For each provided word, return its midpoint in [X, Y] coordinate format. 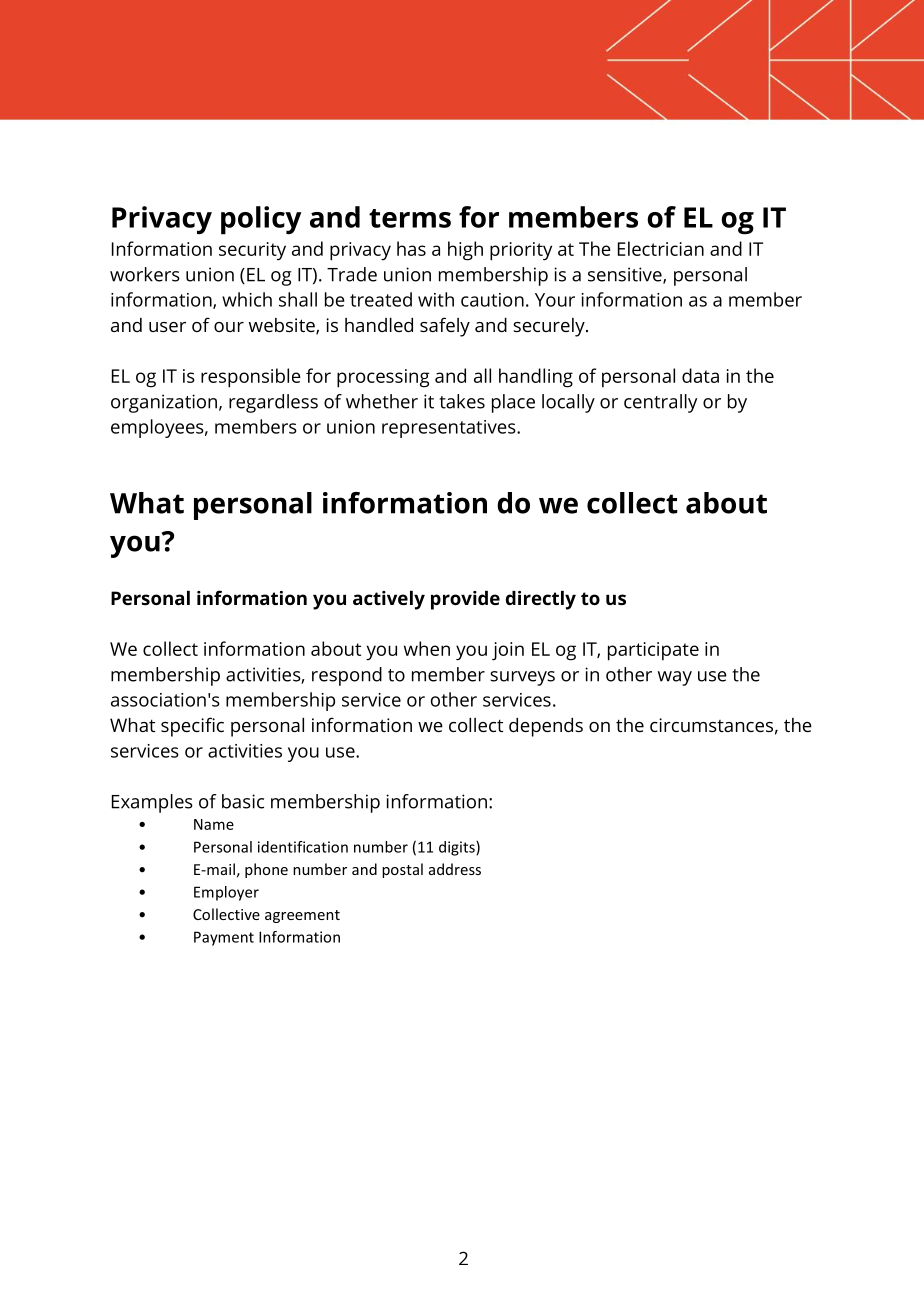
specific [192, 727]
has [411, 248]
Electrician [661, 248]
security [252, 251]
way [675, 678]
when [427, 648]
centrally [660, 403]
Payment [224, 938]
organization [164, 403]
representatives [450, 429]
